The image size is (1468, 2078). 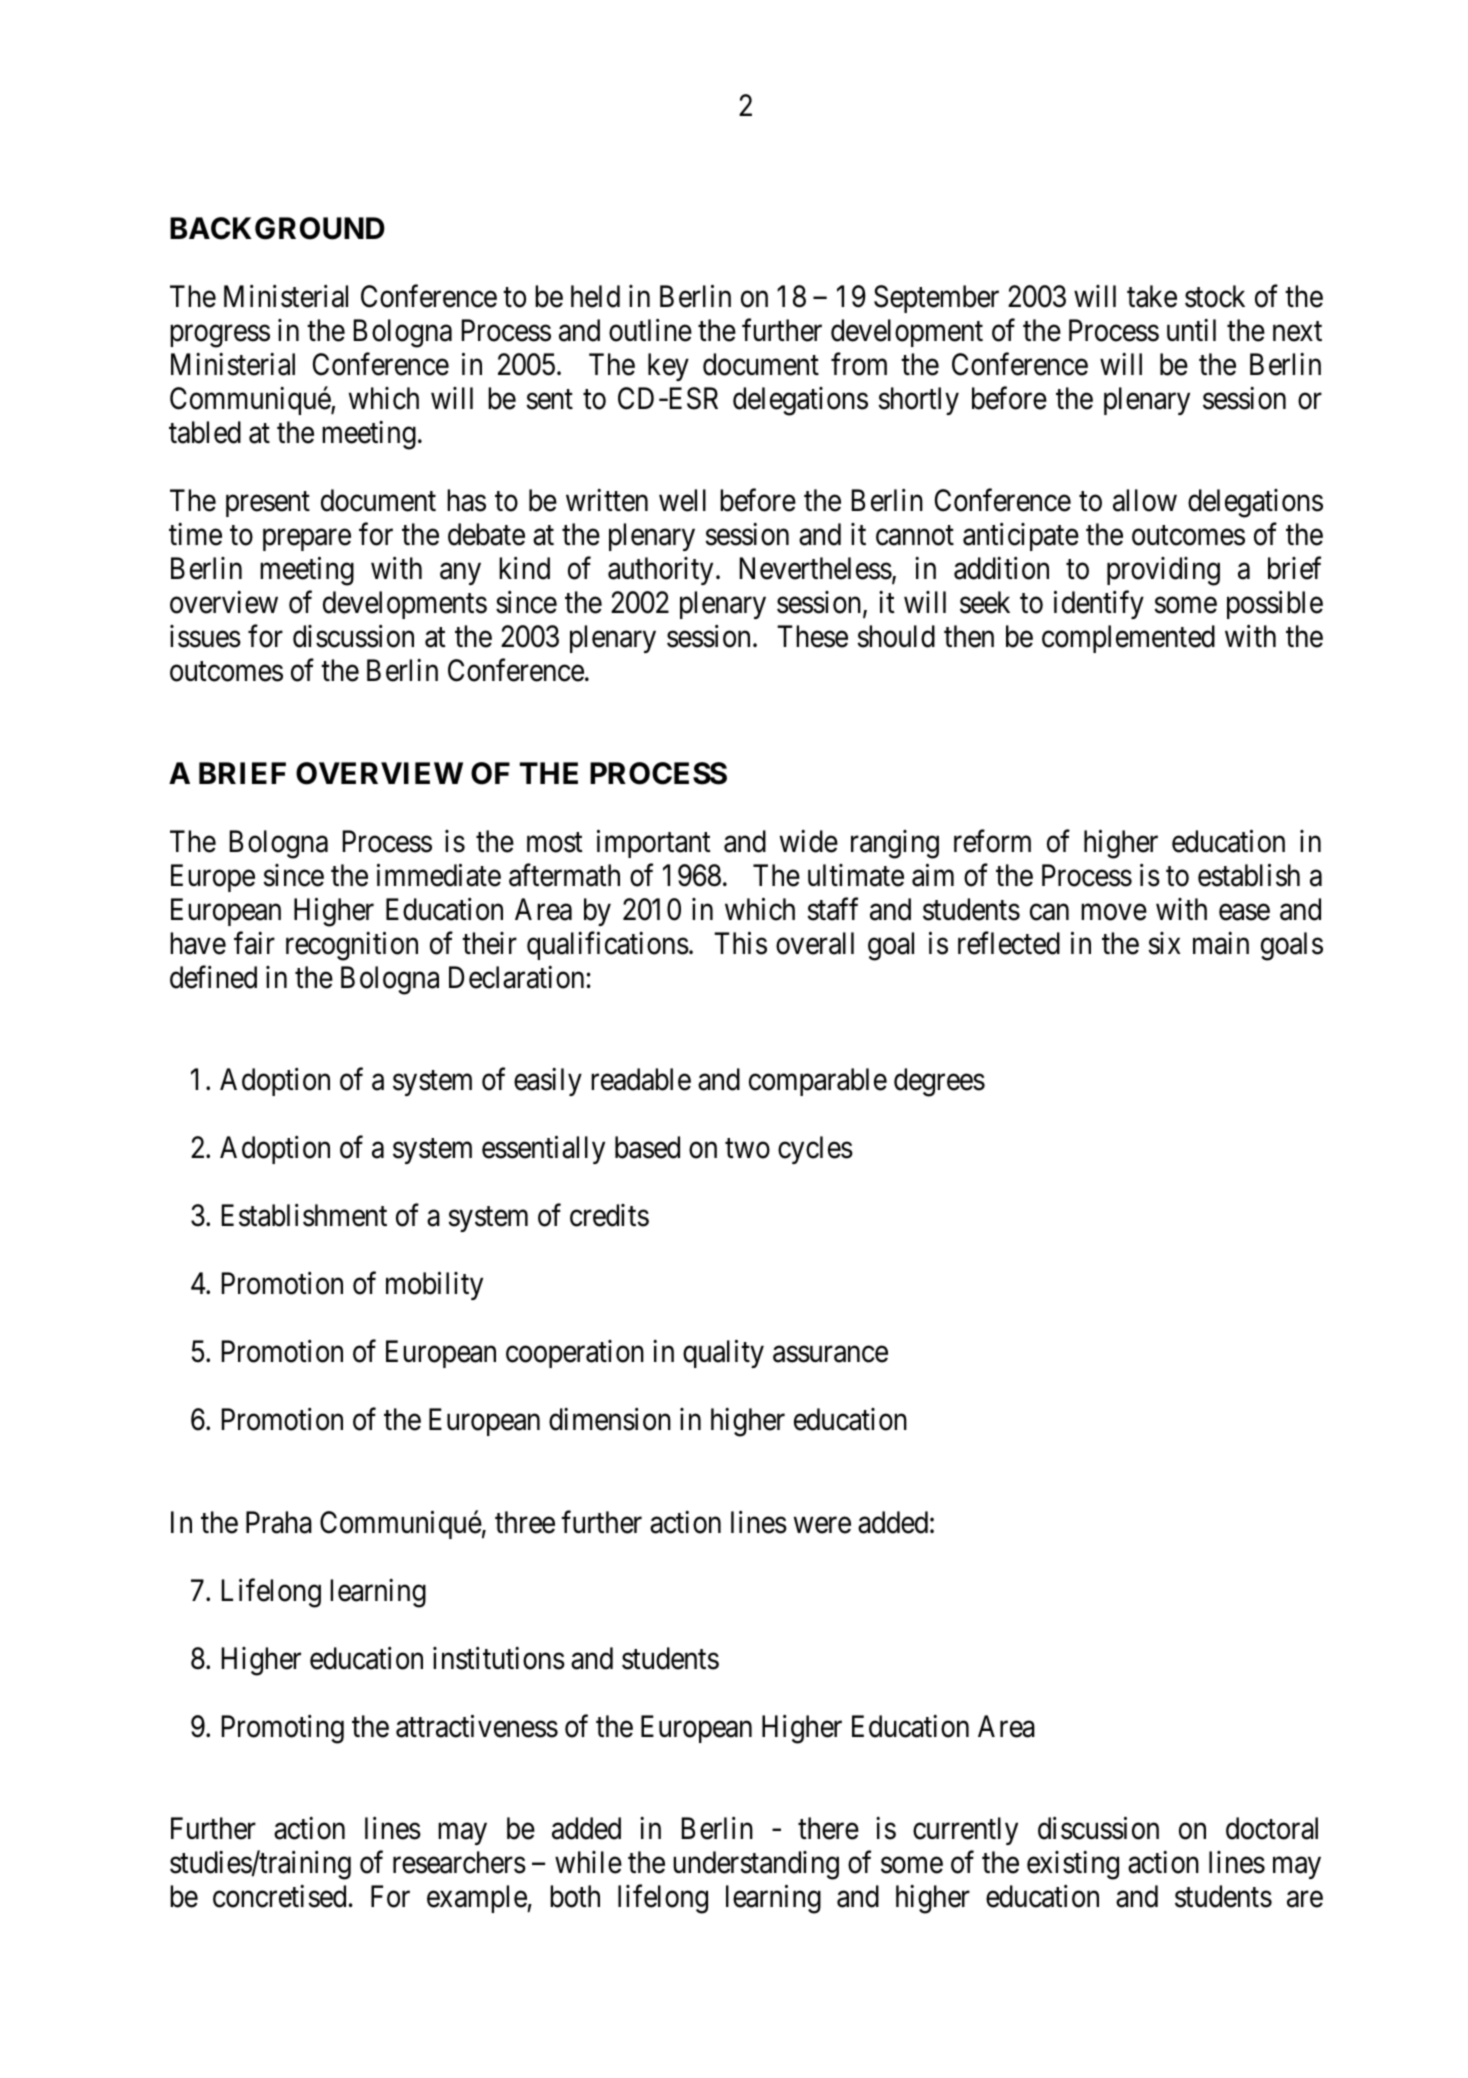 I want to click on BACKGROUND, so click(x=277, y=228).
